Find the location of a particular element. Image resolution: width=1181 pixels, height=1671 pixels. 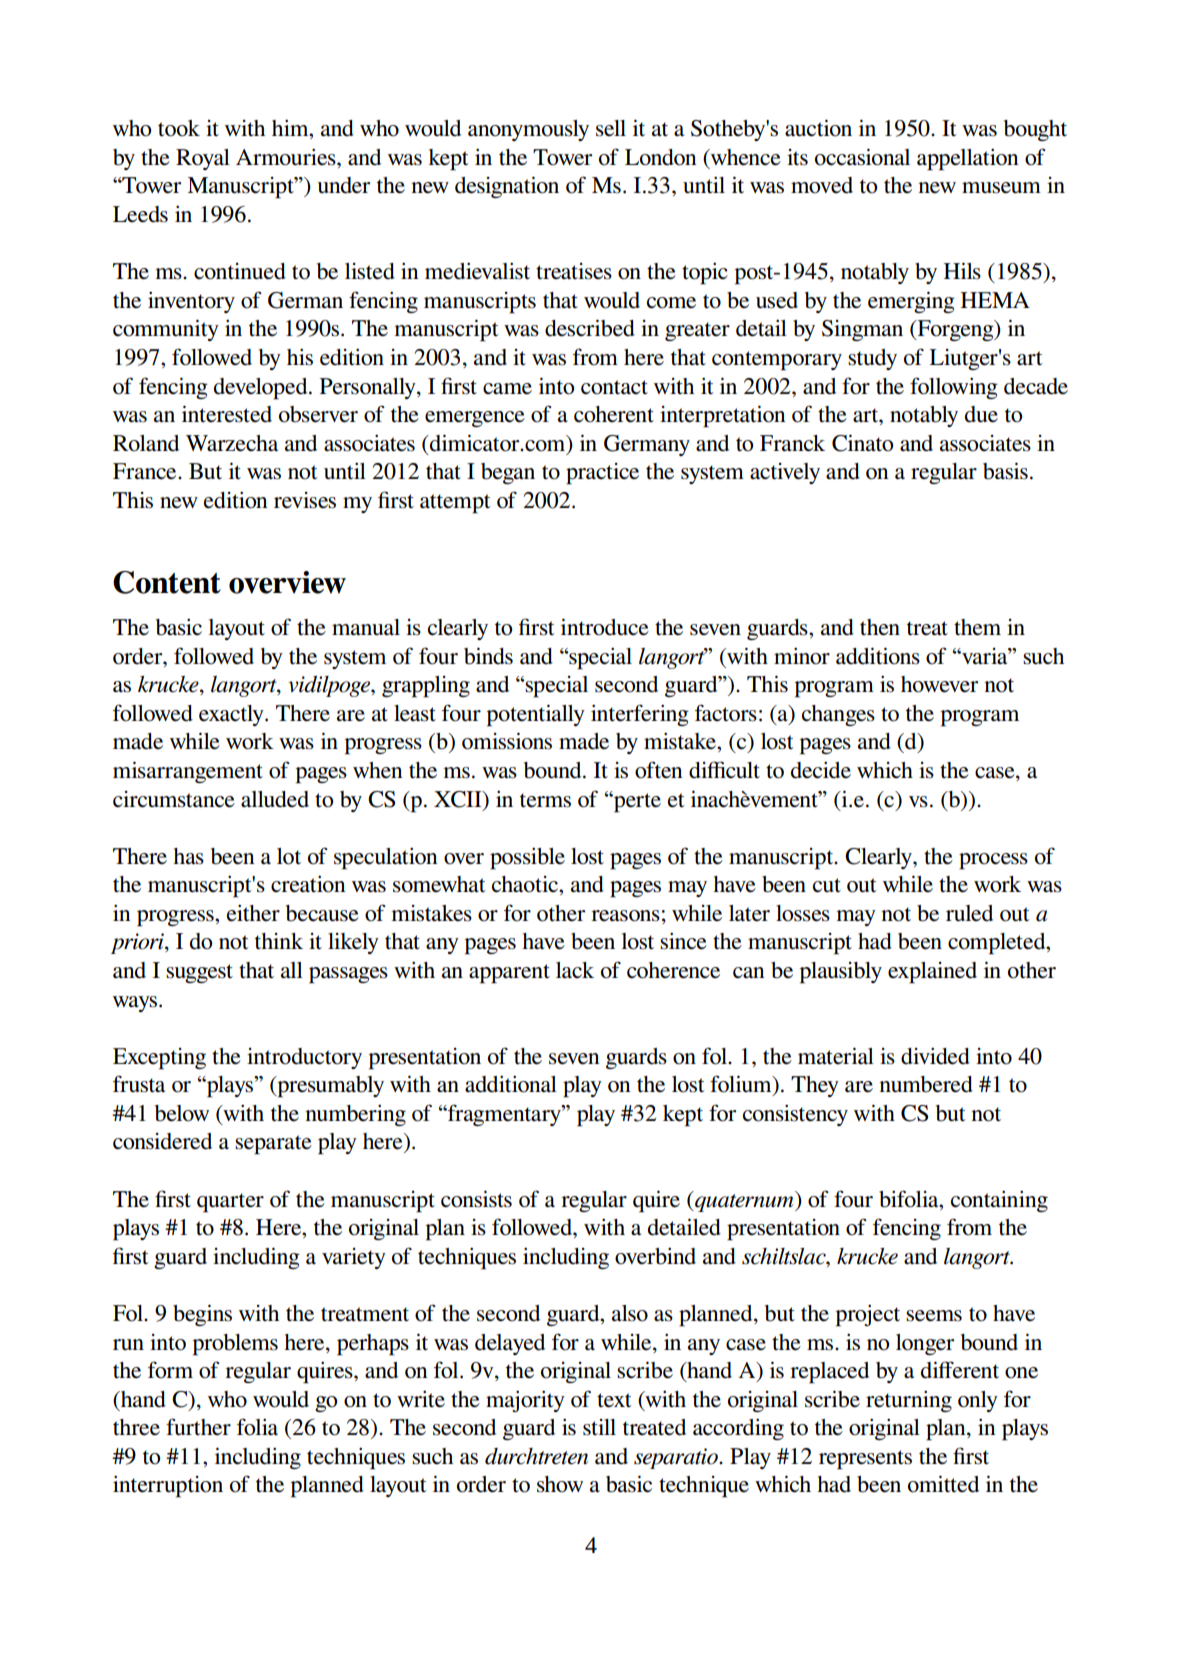

fragmentary is located at coordinates (504, 1115).
